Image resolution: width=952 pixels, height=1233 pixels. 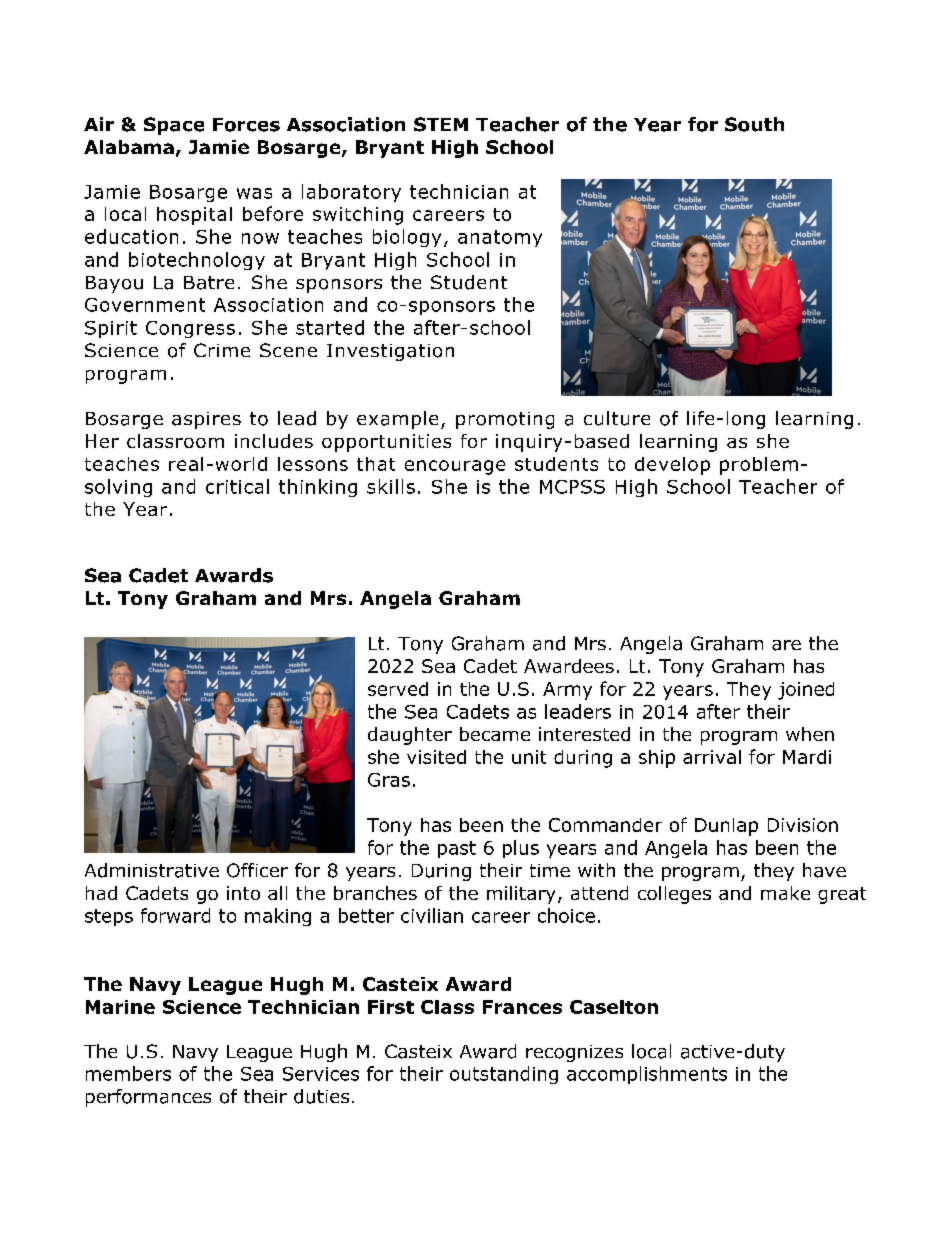 What do you see at coordinates (148, 1098) in the document?
I see `performances` at bounding box center [148, 1098].
